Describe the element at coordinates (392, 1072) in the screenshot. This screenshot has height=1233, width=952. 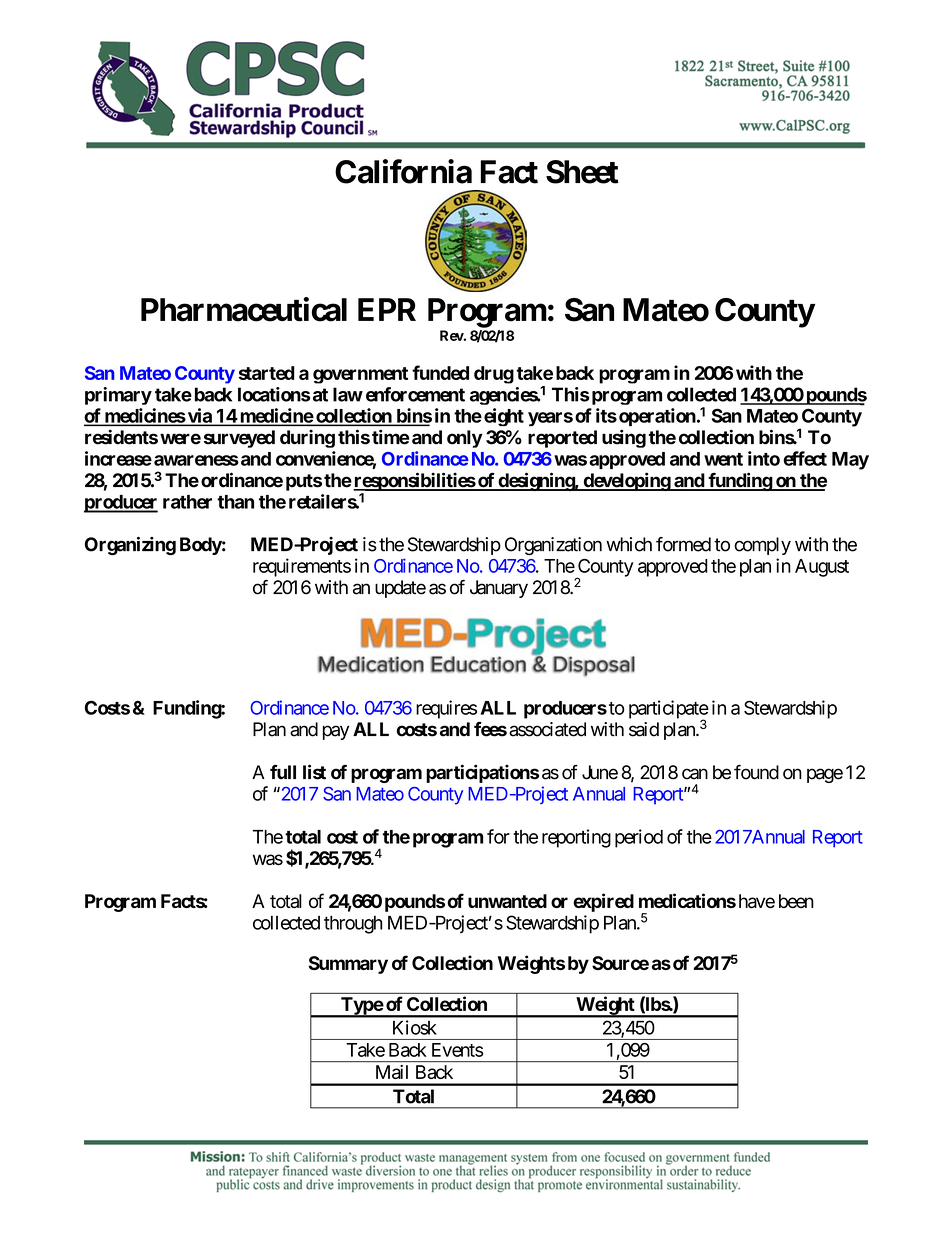
I see `Mail` at that location.
